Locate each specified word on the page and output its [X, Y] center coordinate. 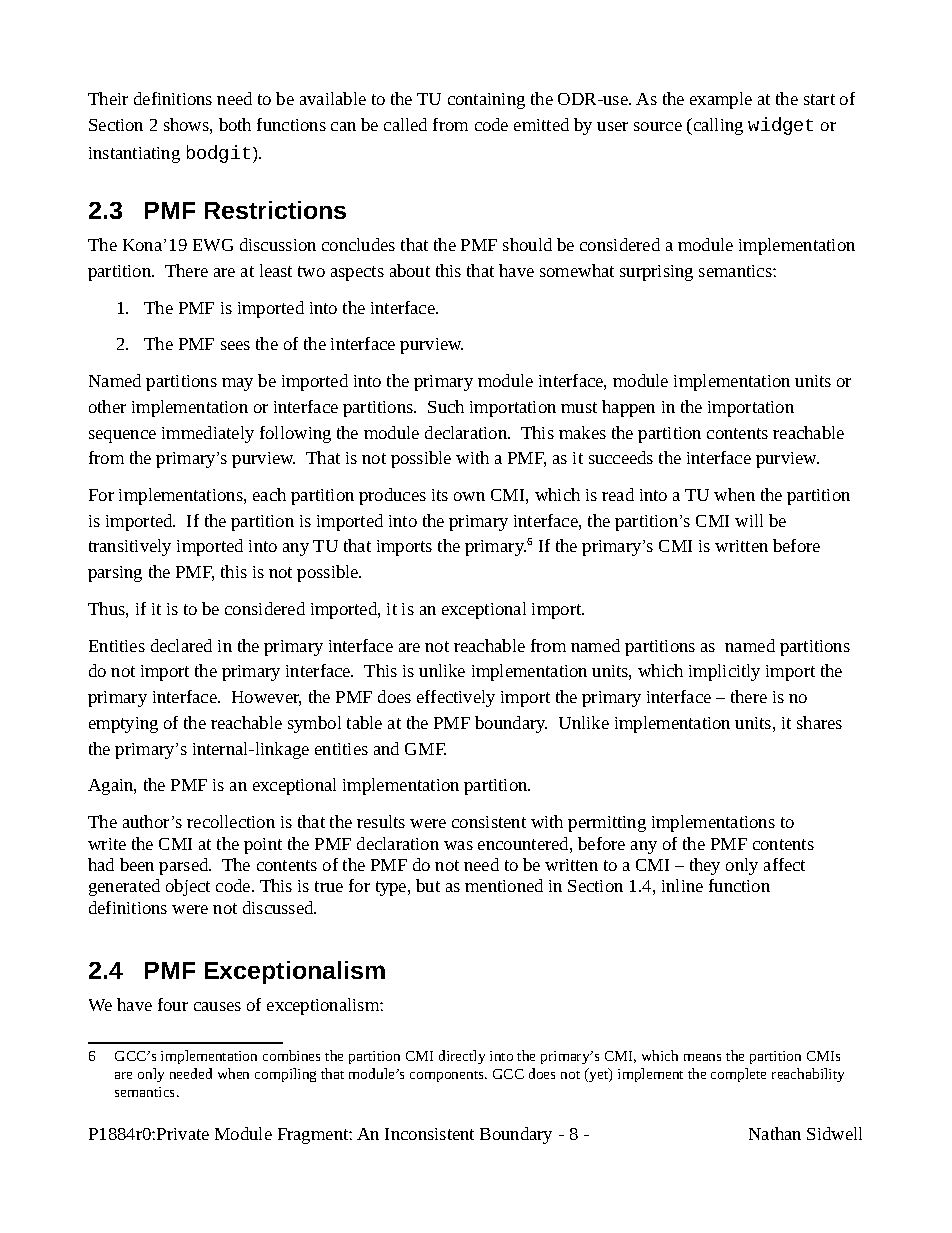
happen [628, 408]
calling [717, 126]
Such [446, 406]
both [235, 124]
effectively [456, 698]
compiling [285, 1075]
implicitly [724, 672]
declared [181, 645]
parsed [185, 866]
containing [486, 101]
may [237, 384]
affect [784, 864]
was [458, 845]
